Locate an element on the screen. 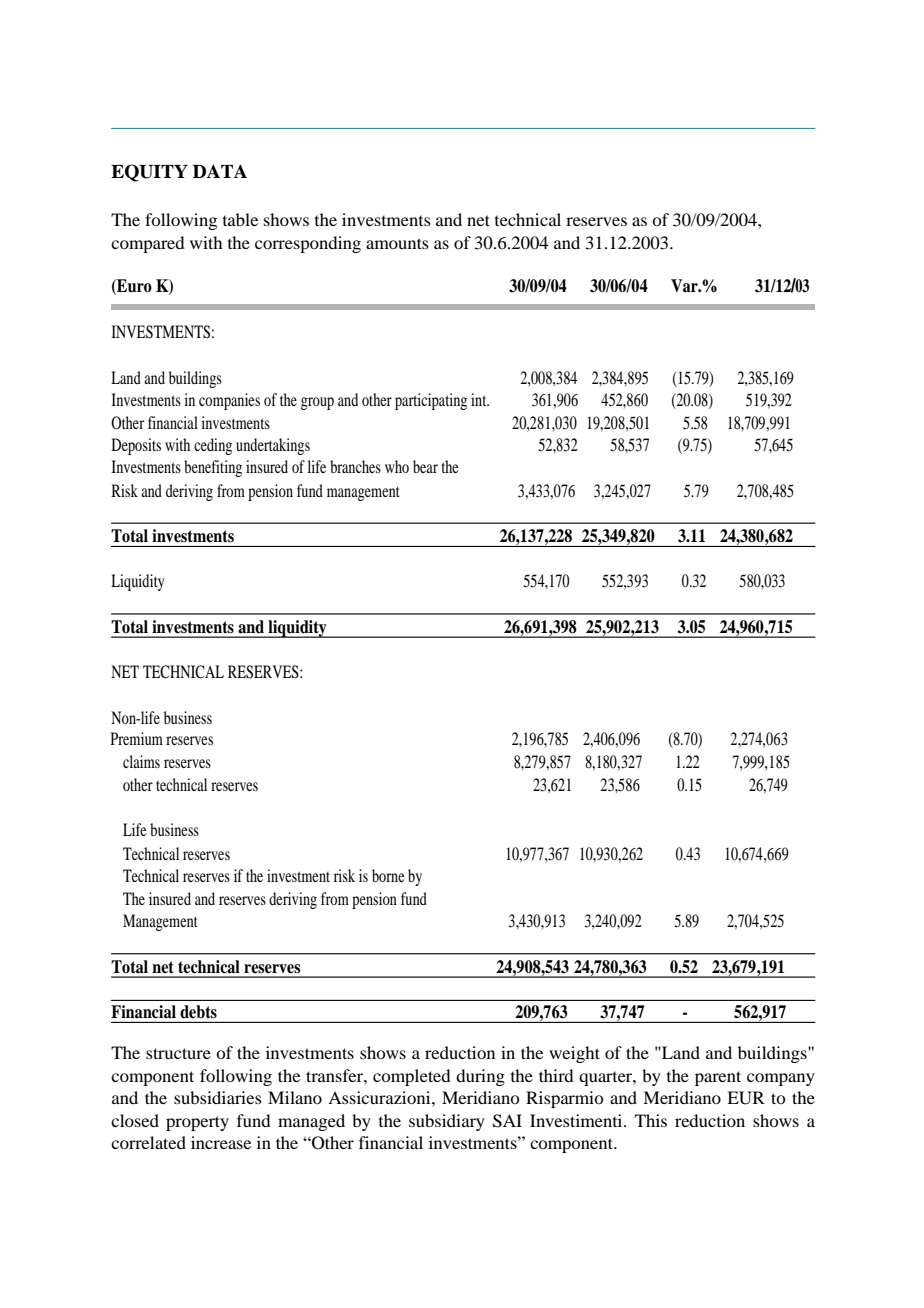 The image size is (924, 1308). weight is located at coordinates (574, 1054).
